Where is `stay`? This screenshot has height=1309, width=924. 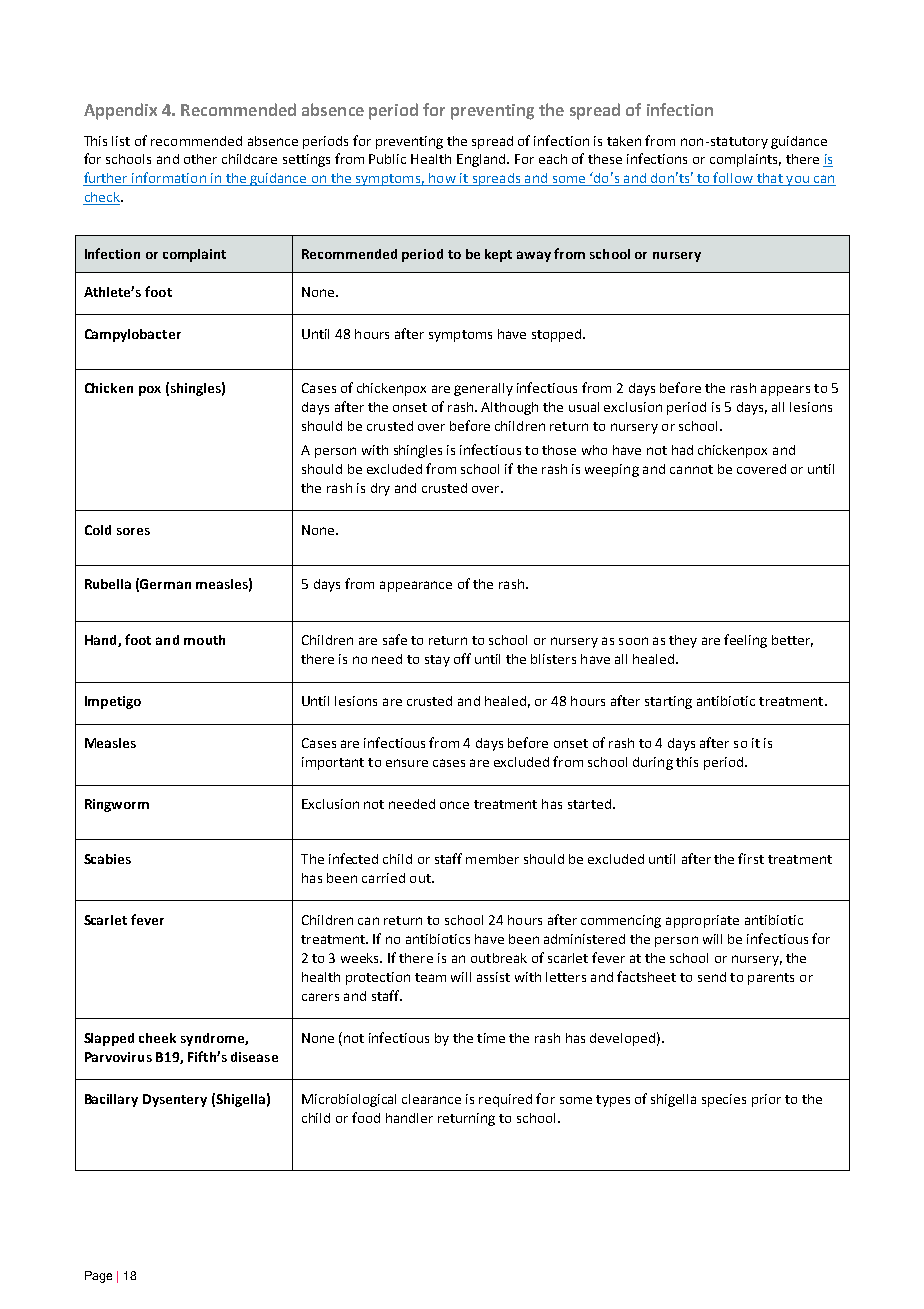
stay is located at coordinates (437, 661).
